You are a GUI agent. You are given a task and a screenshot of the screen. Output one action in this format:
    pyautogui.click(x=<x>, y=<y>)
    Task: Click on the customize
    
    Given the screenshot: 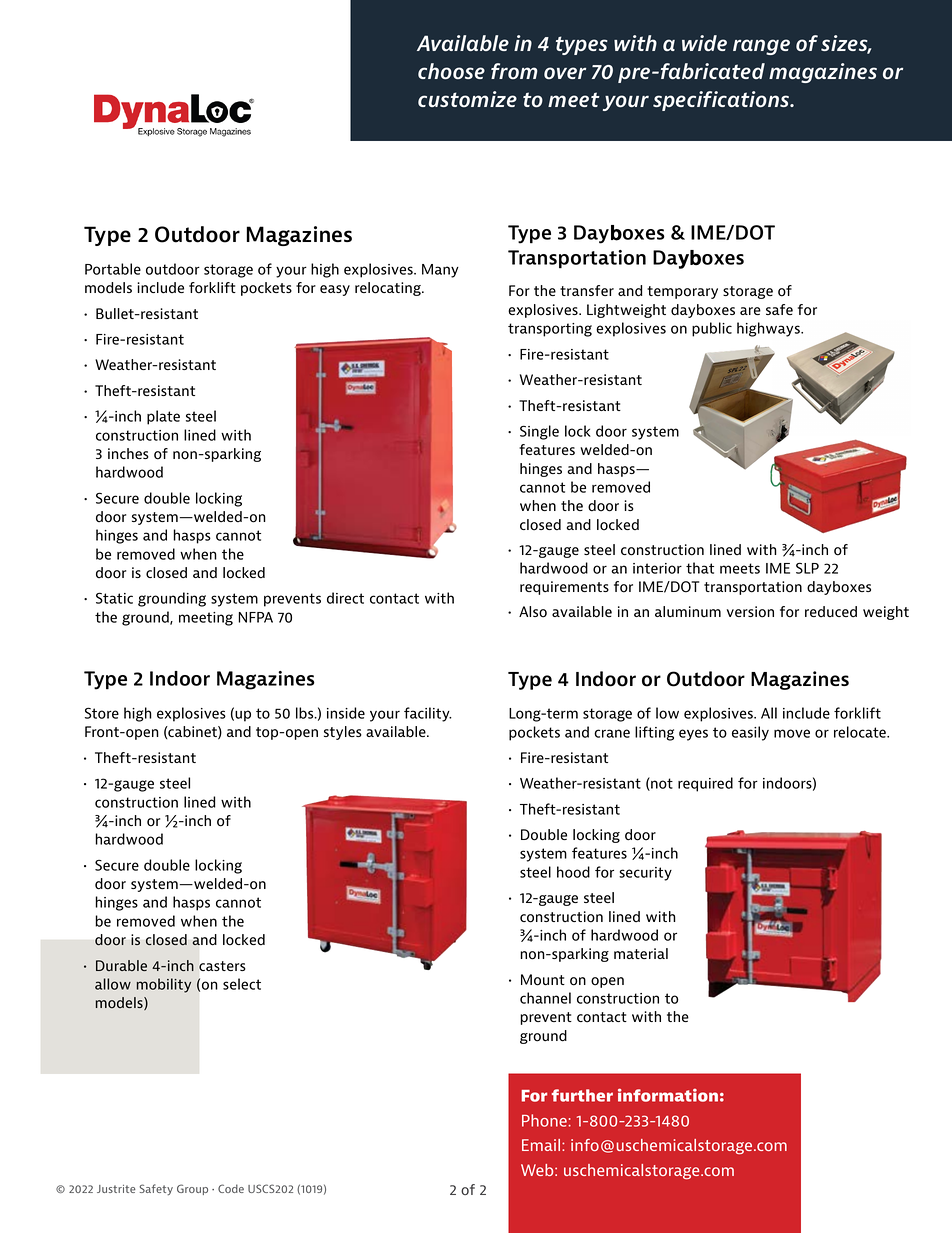 What is the action you would take?
    pyautogui.click(x=467, y=99)
